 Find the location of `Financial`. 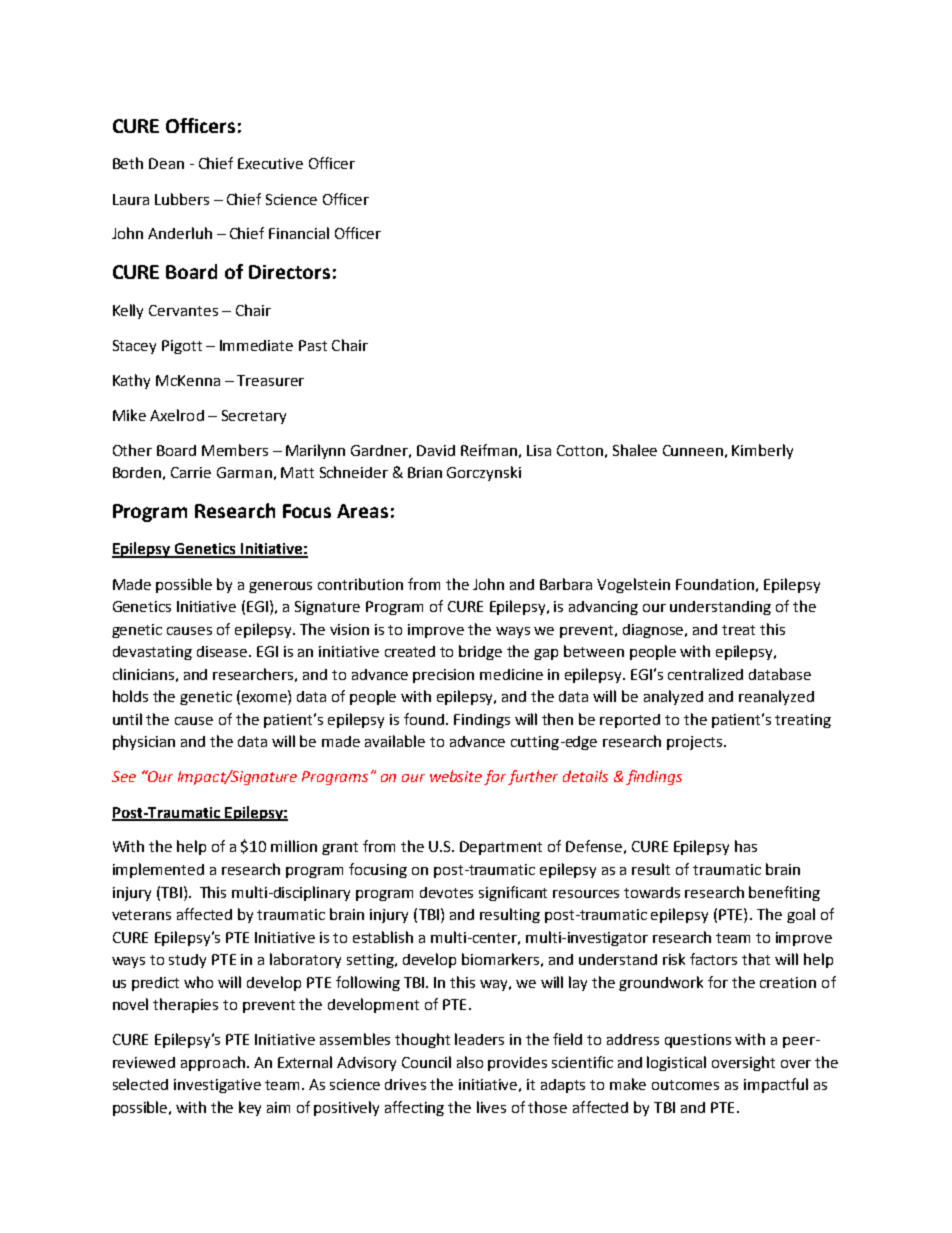

Financial is located at coordinates (299, 233).
